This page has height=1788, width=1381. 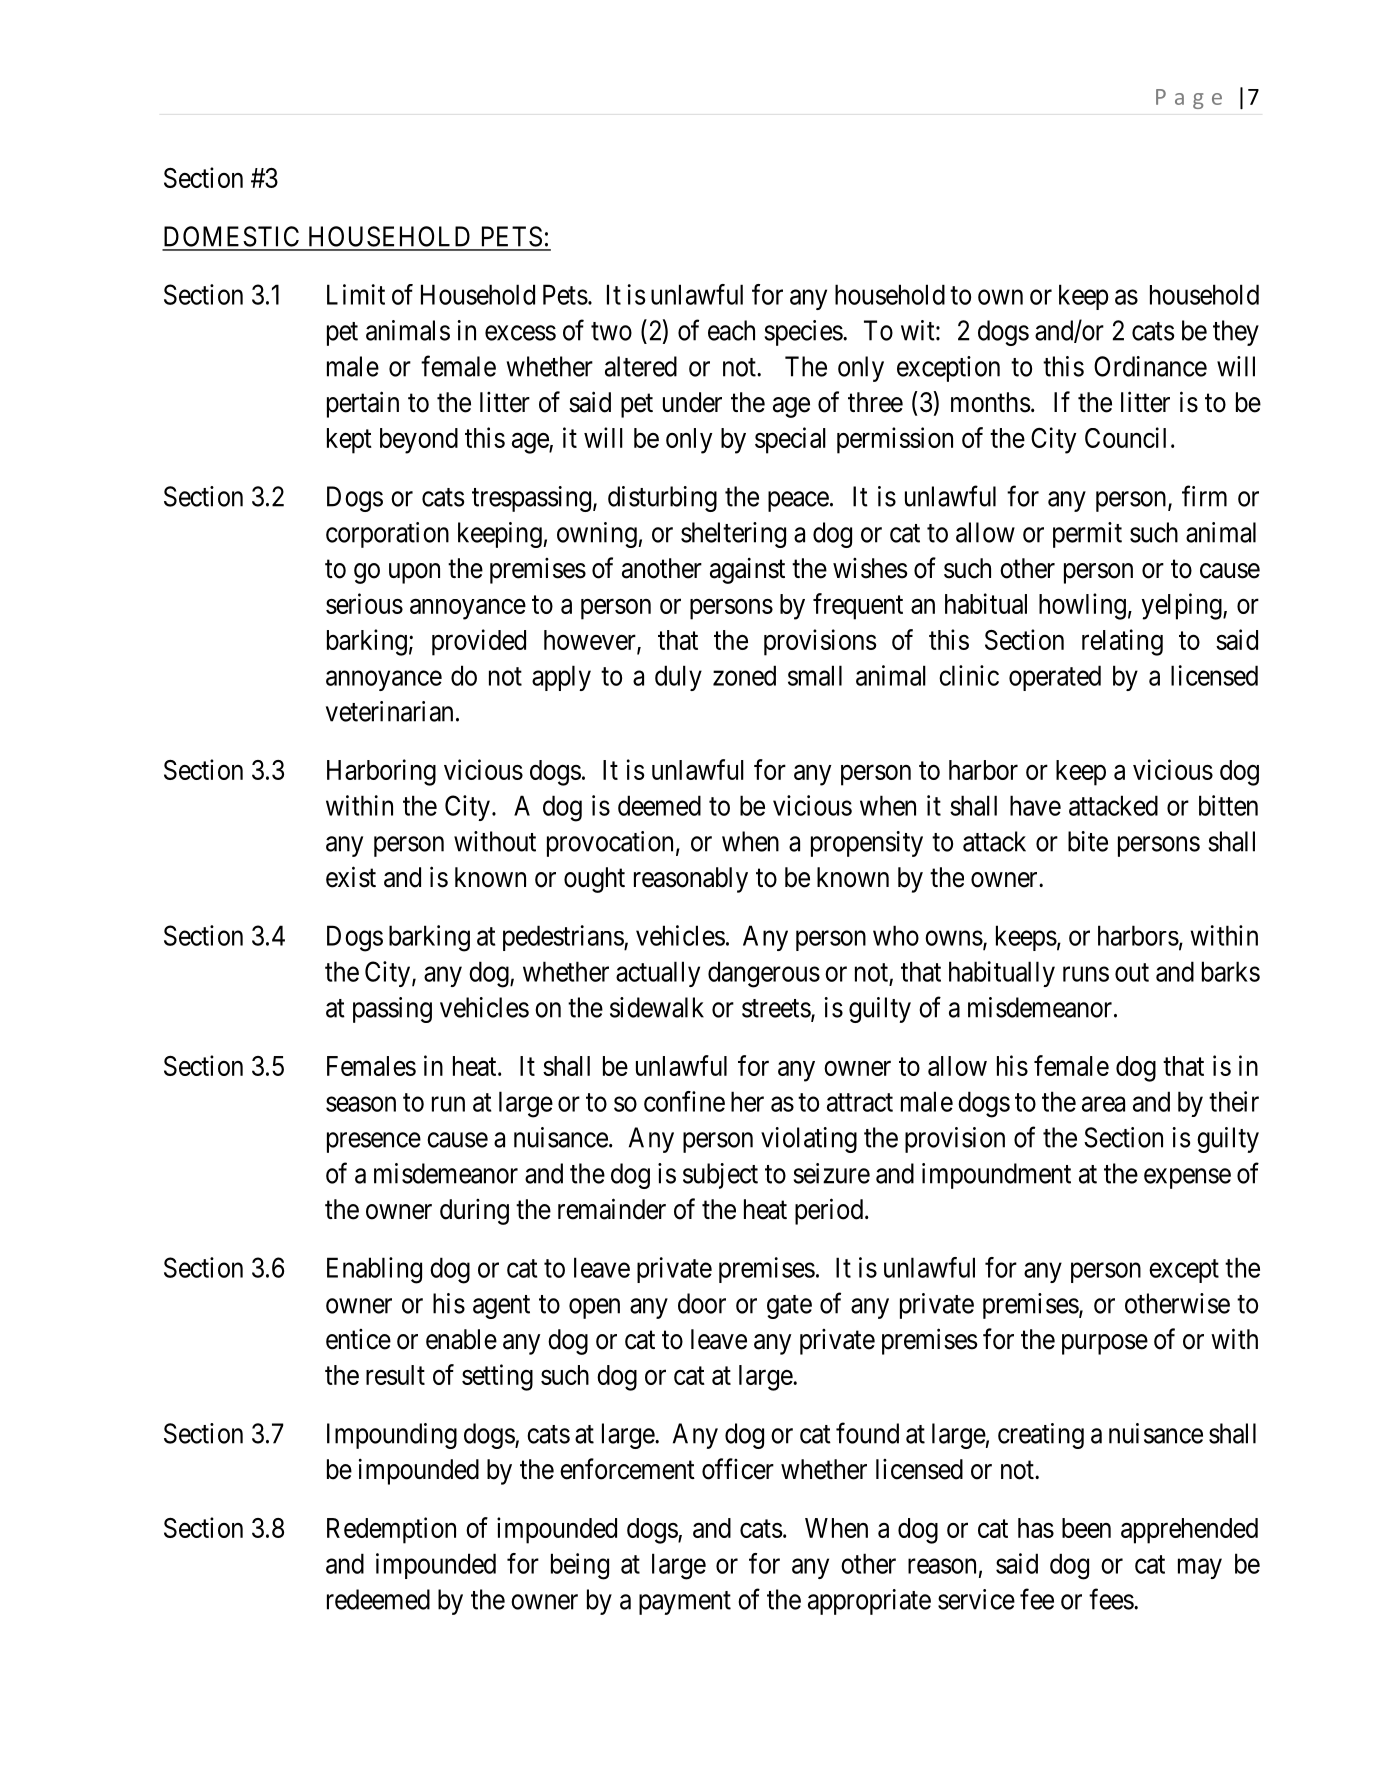 What do you see at coordinates (356, 294) in the page?
I see `Limit` at bounding box center [356, 294].
